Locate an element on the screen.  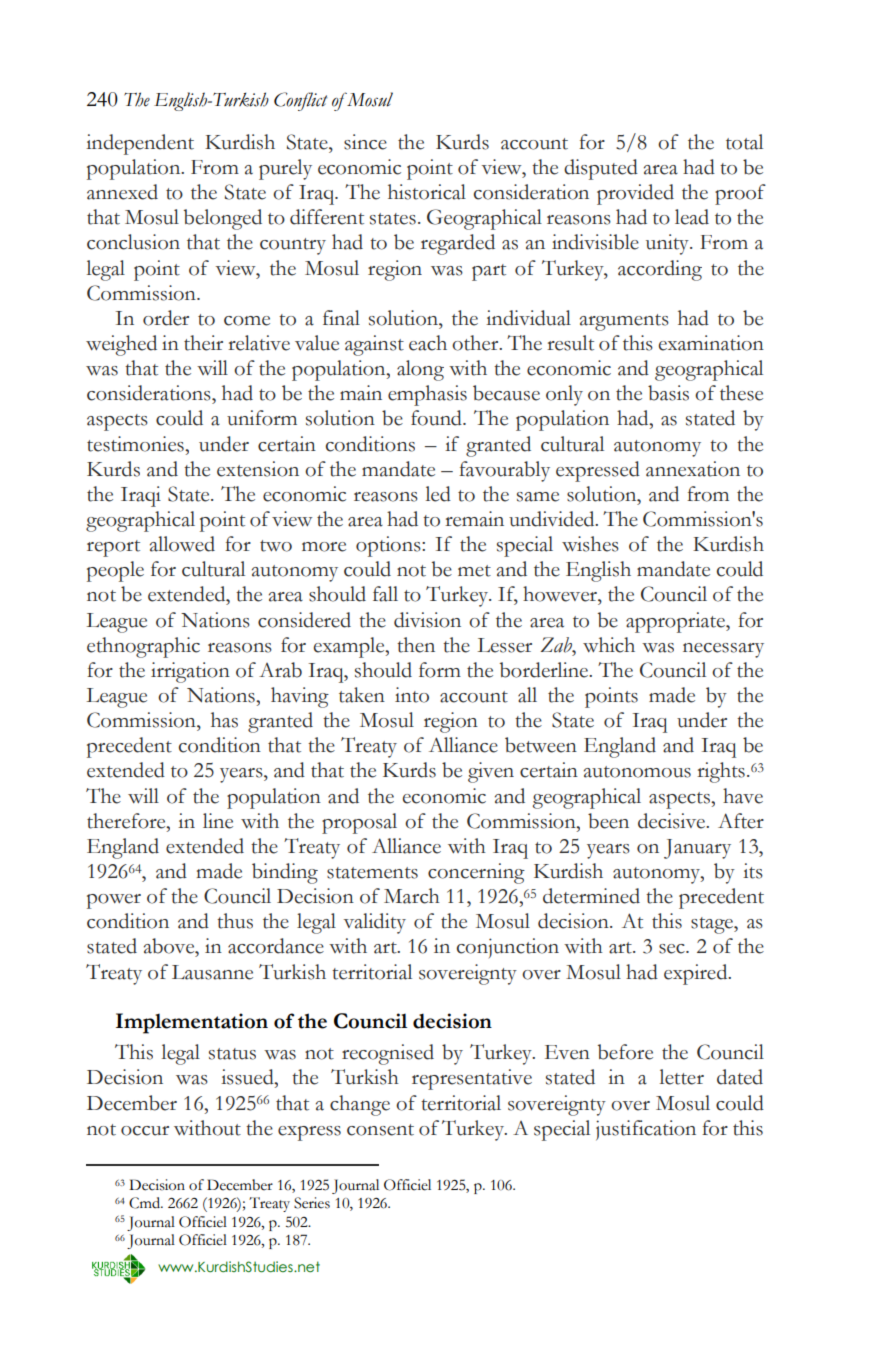
testimonies is located at coordinates (136, 444).
